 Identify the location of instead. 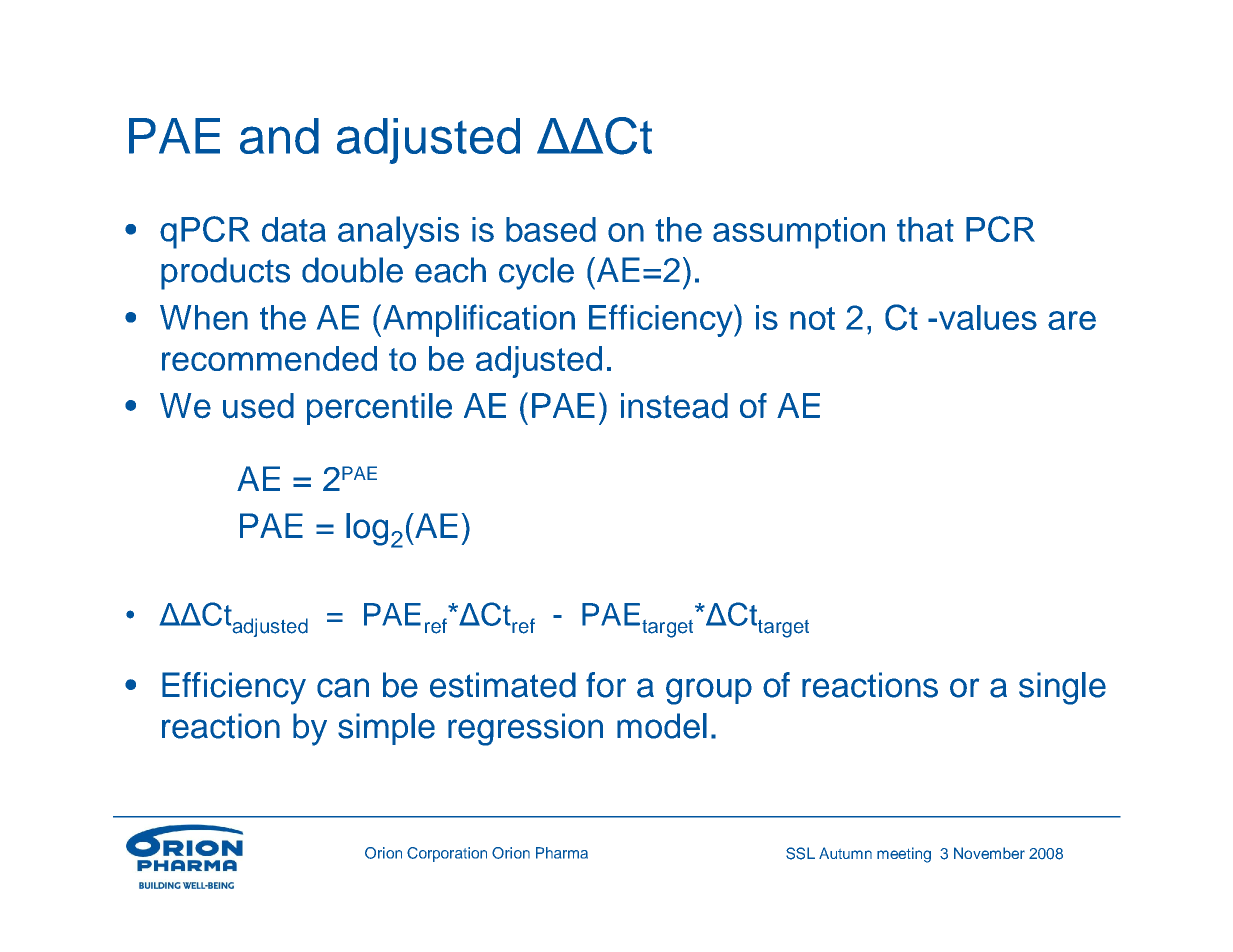
(674, 406).
